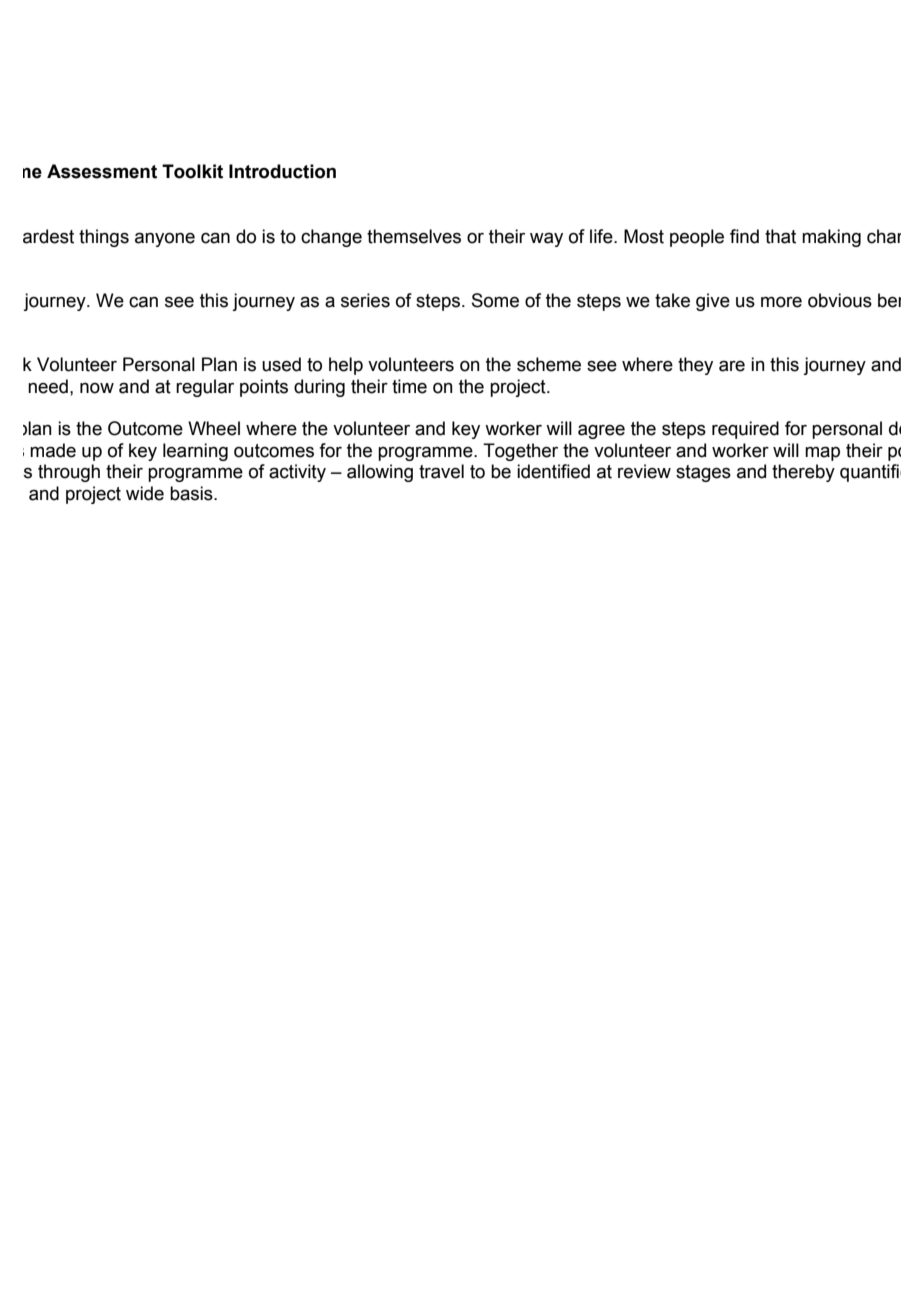 Image resolution: width=924 pixels, height=1307 pixels. Describe the element at coordinates (282, 171) in the page. I see `Introduction` at that location.
